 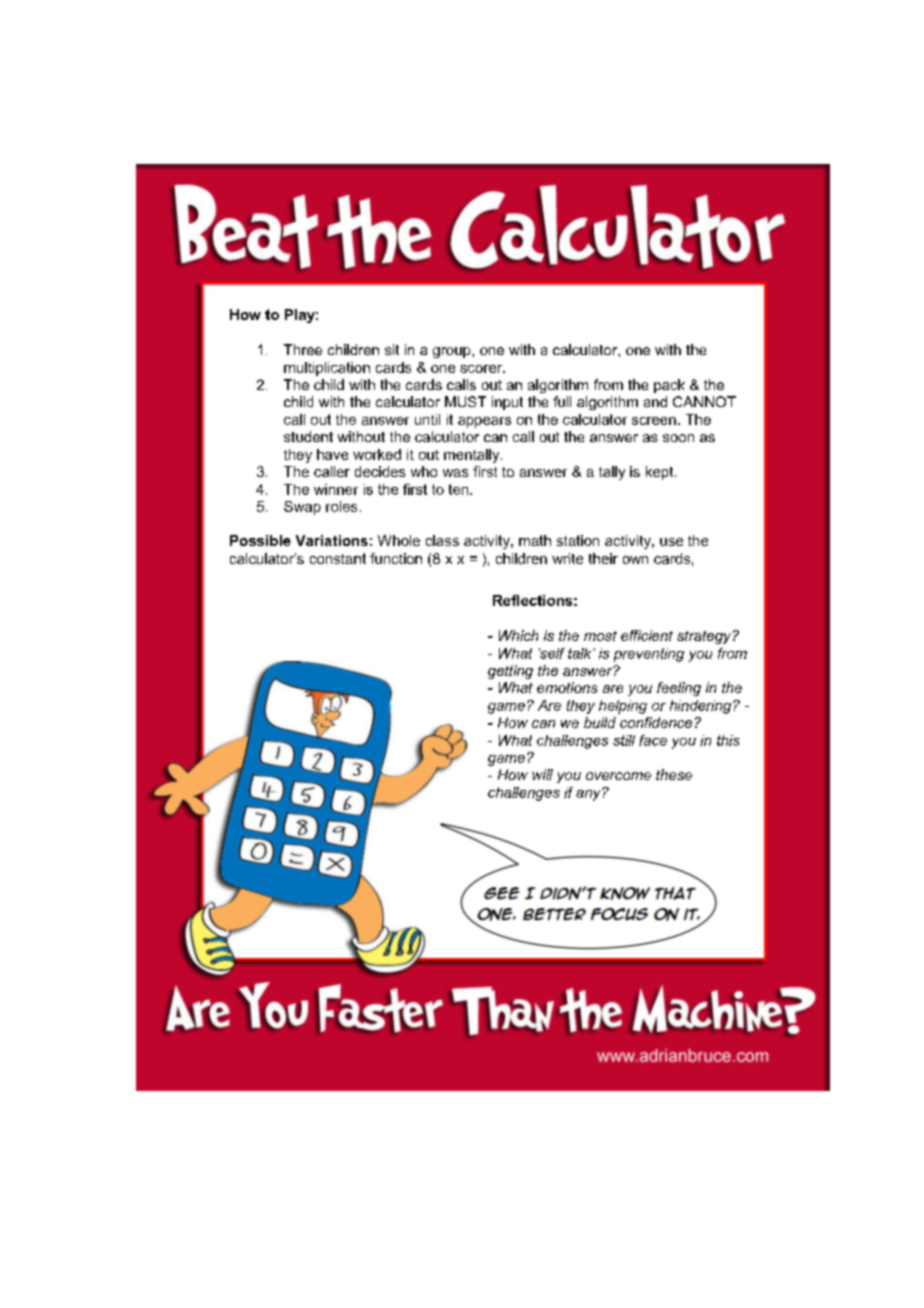 I want to click on group, so click(x=453, y=352).
